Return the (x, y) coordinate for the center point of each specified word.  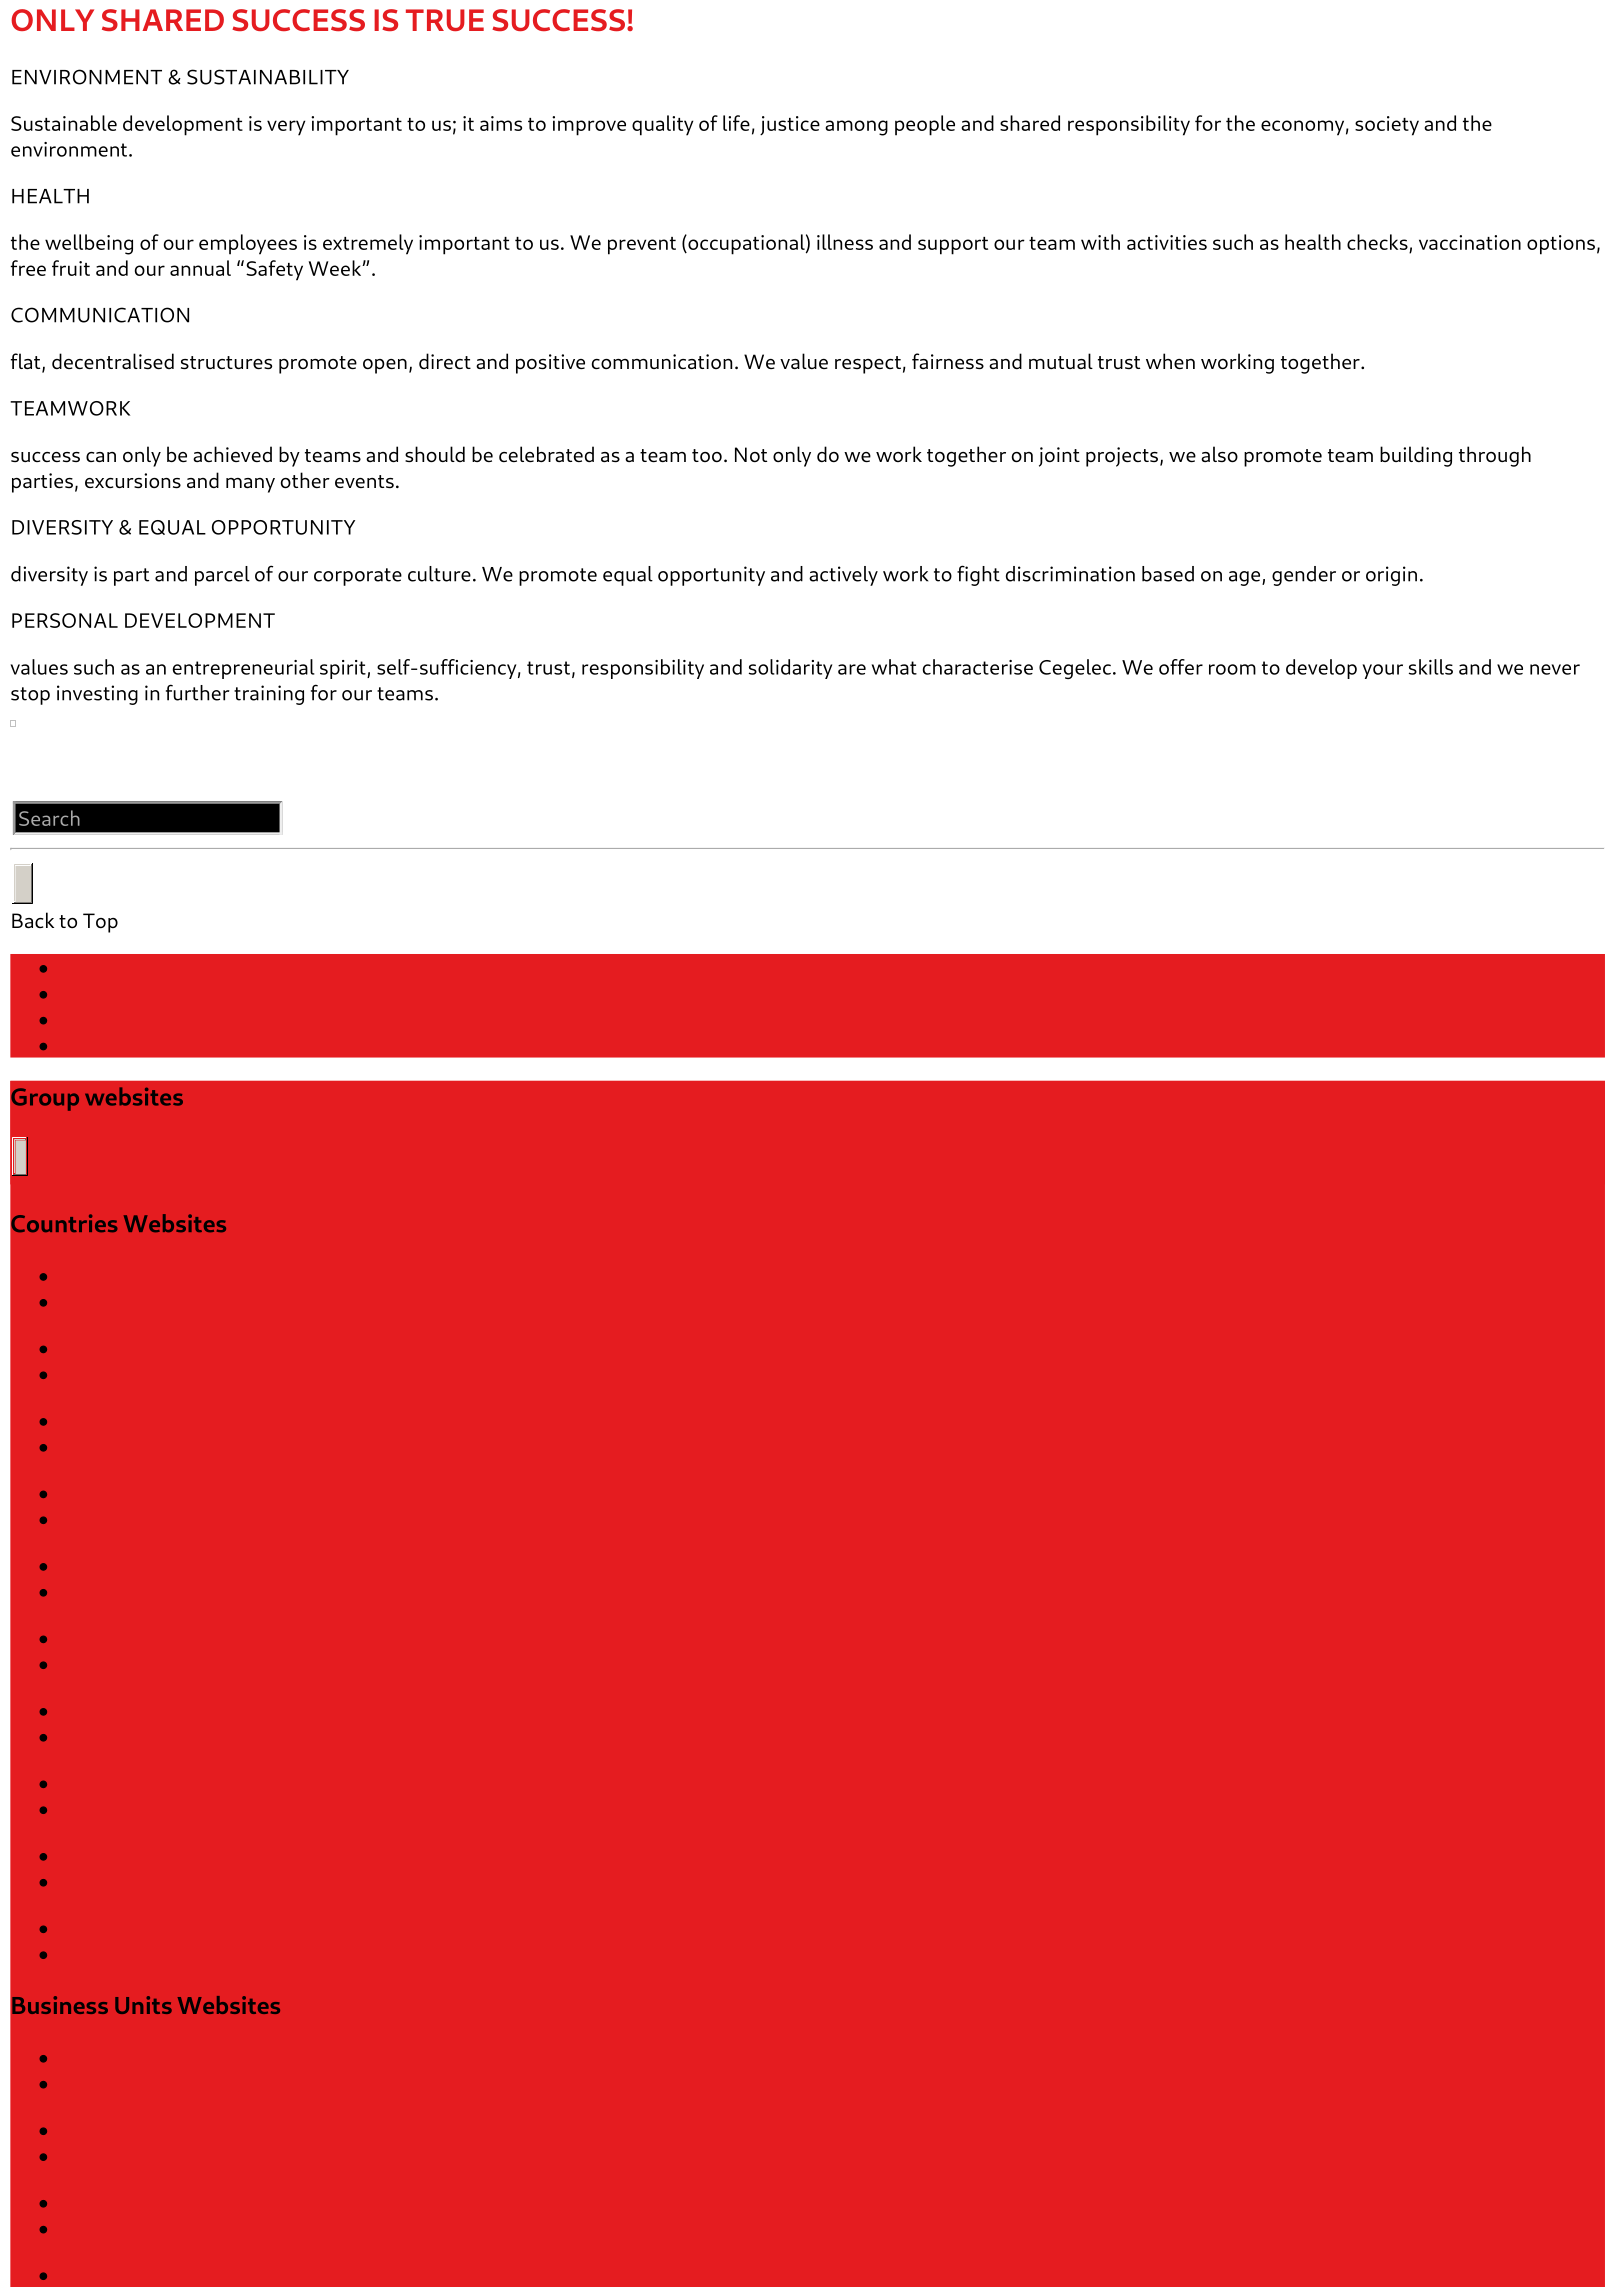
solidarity (790, 669)
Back (33, 920)
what (894, 667)
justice (790, 125)
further (198, 692)
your (1383, 671)
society (1387, 126)
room (1232, 669)
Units (143, 2005)
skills (1431, 667)
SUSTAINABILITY (268, 77)
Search (49, 818)
